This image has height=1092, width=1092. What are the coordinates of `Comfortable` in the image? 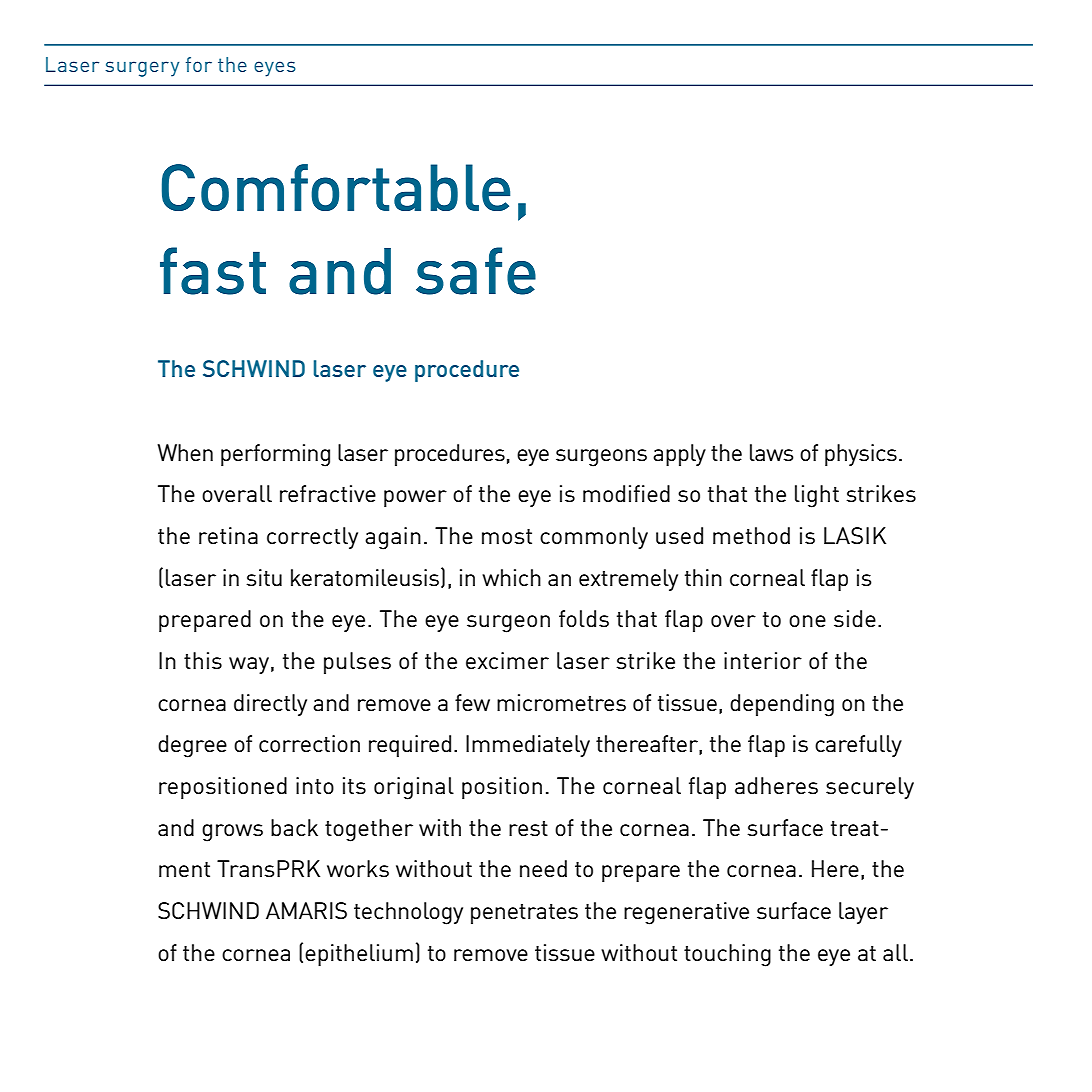 It's located at (336, 187).
